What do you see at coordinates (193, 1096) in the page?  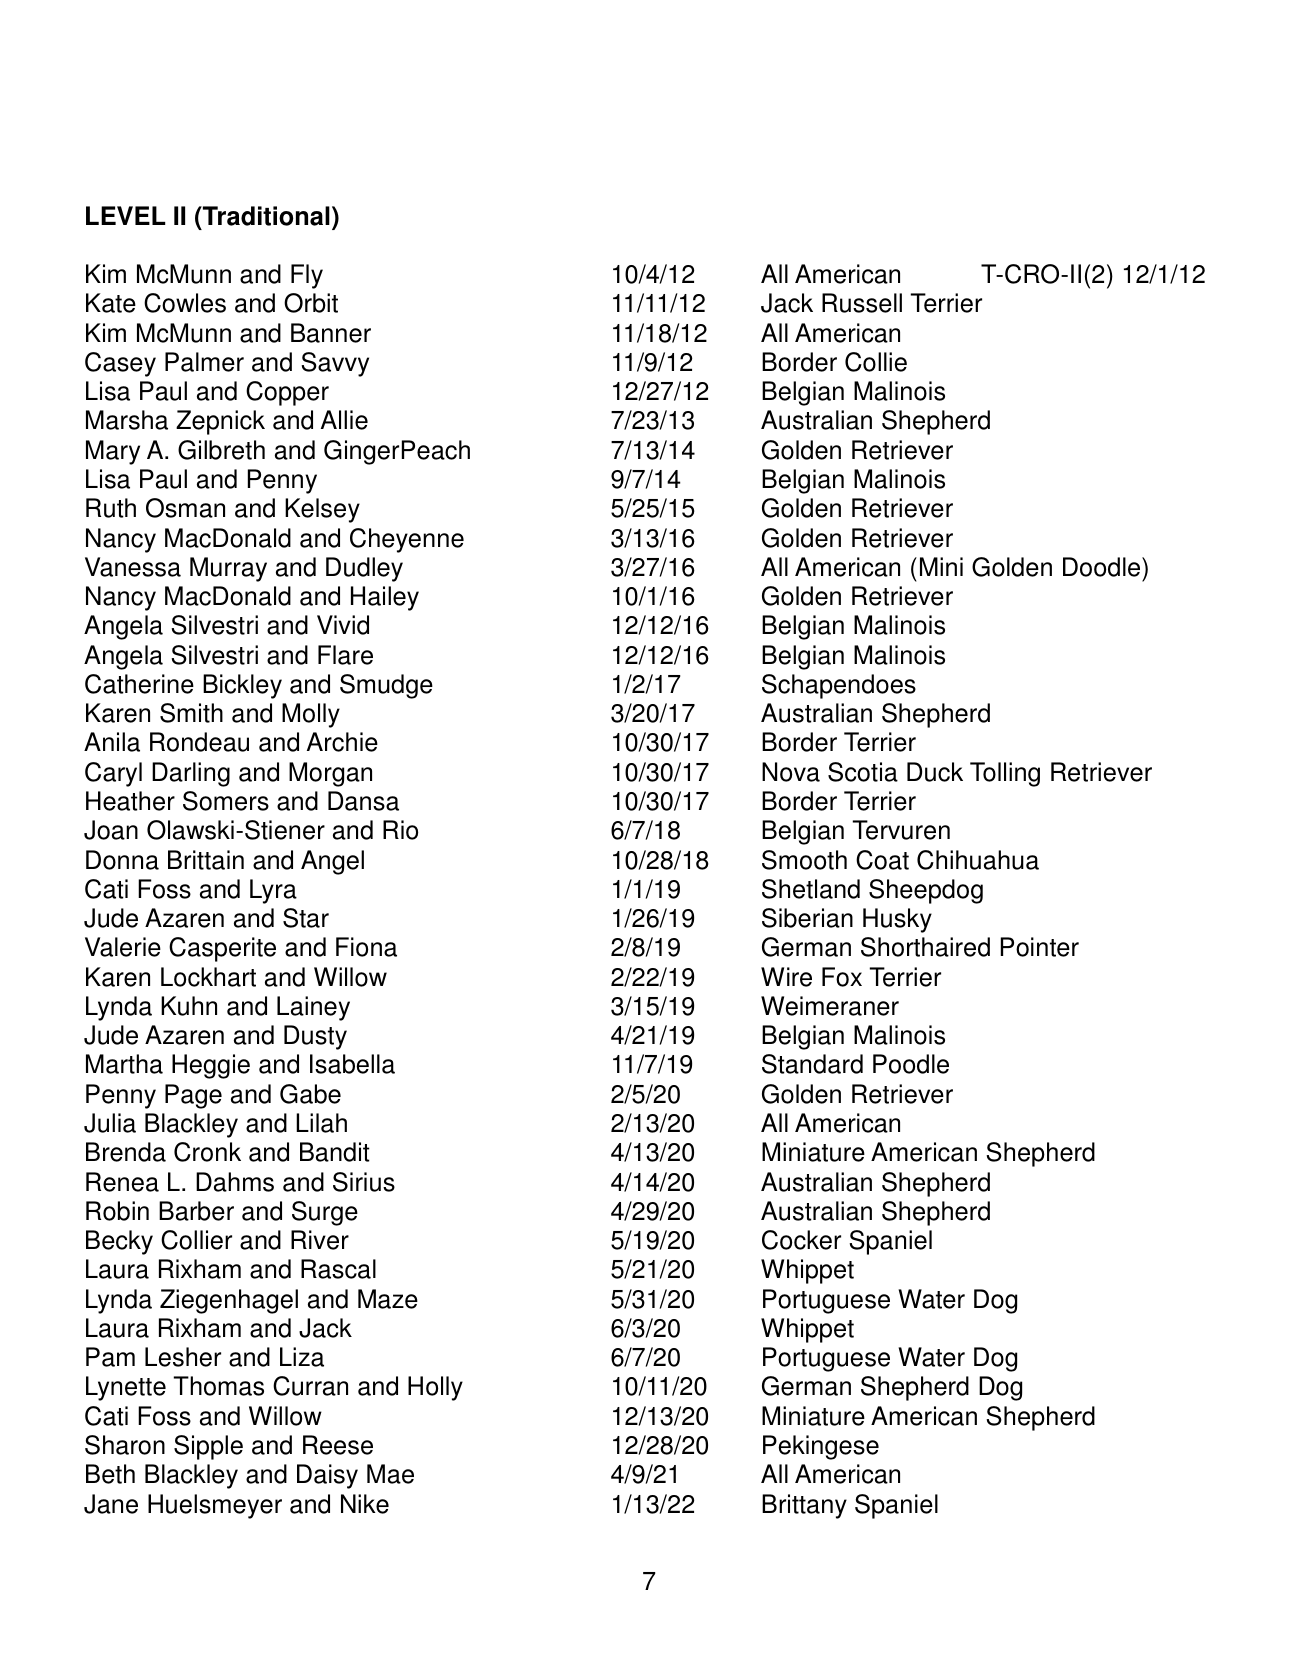 I see `Page` at bounding box center [193, 1096].
